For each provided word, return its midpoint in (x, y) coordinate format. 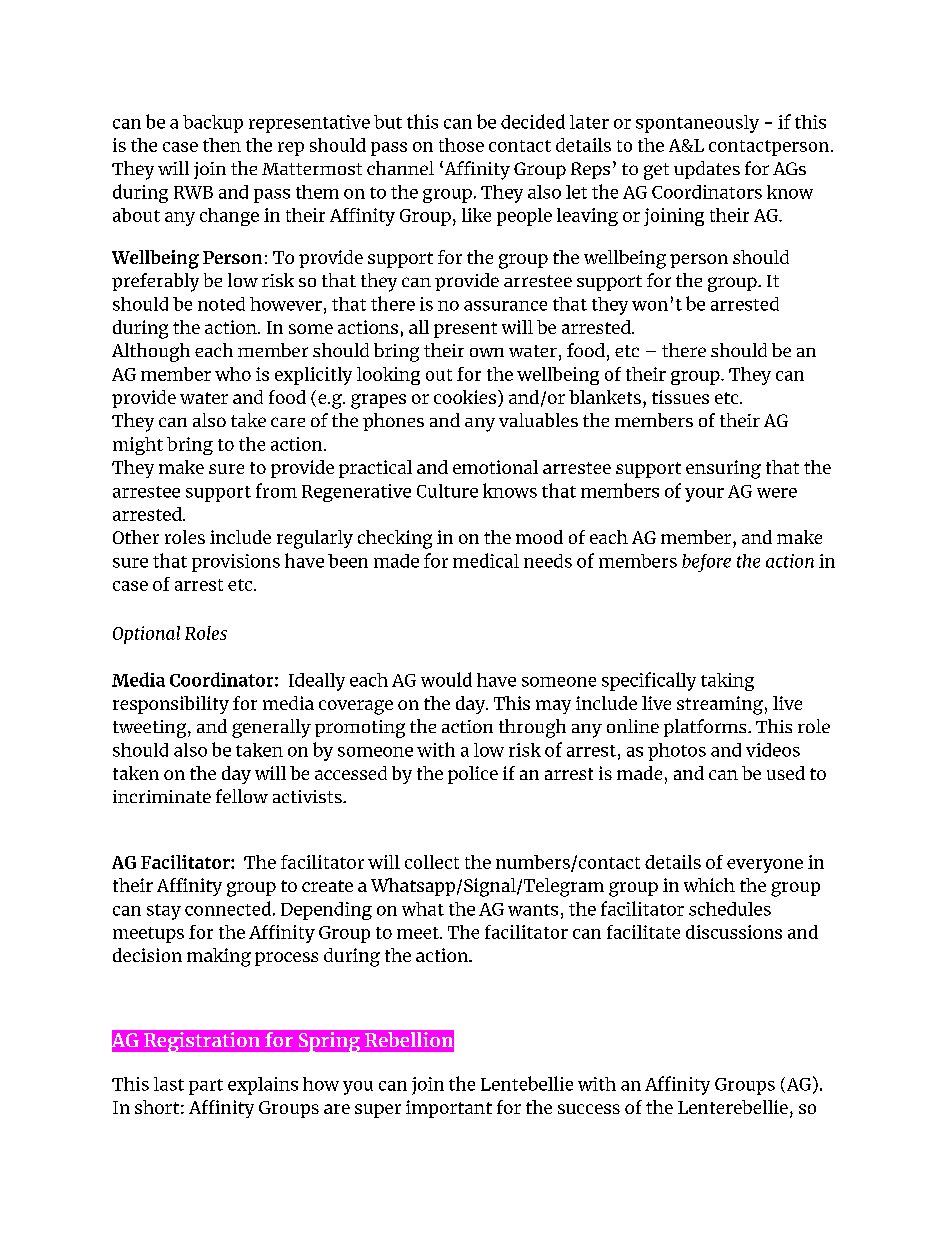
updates (707, 170)
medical (486, 560)
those (461, 145)
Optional (146, 635)
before (706, 563)
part (206, 1087)
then (222, 145)
